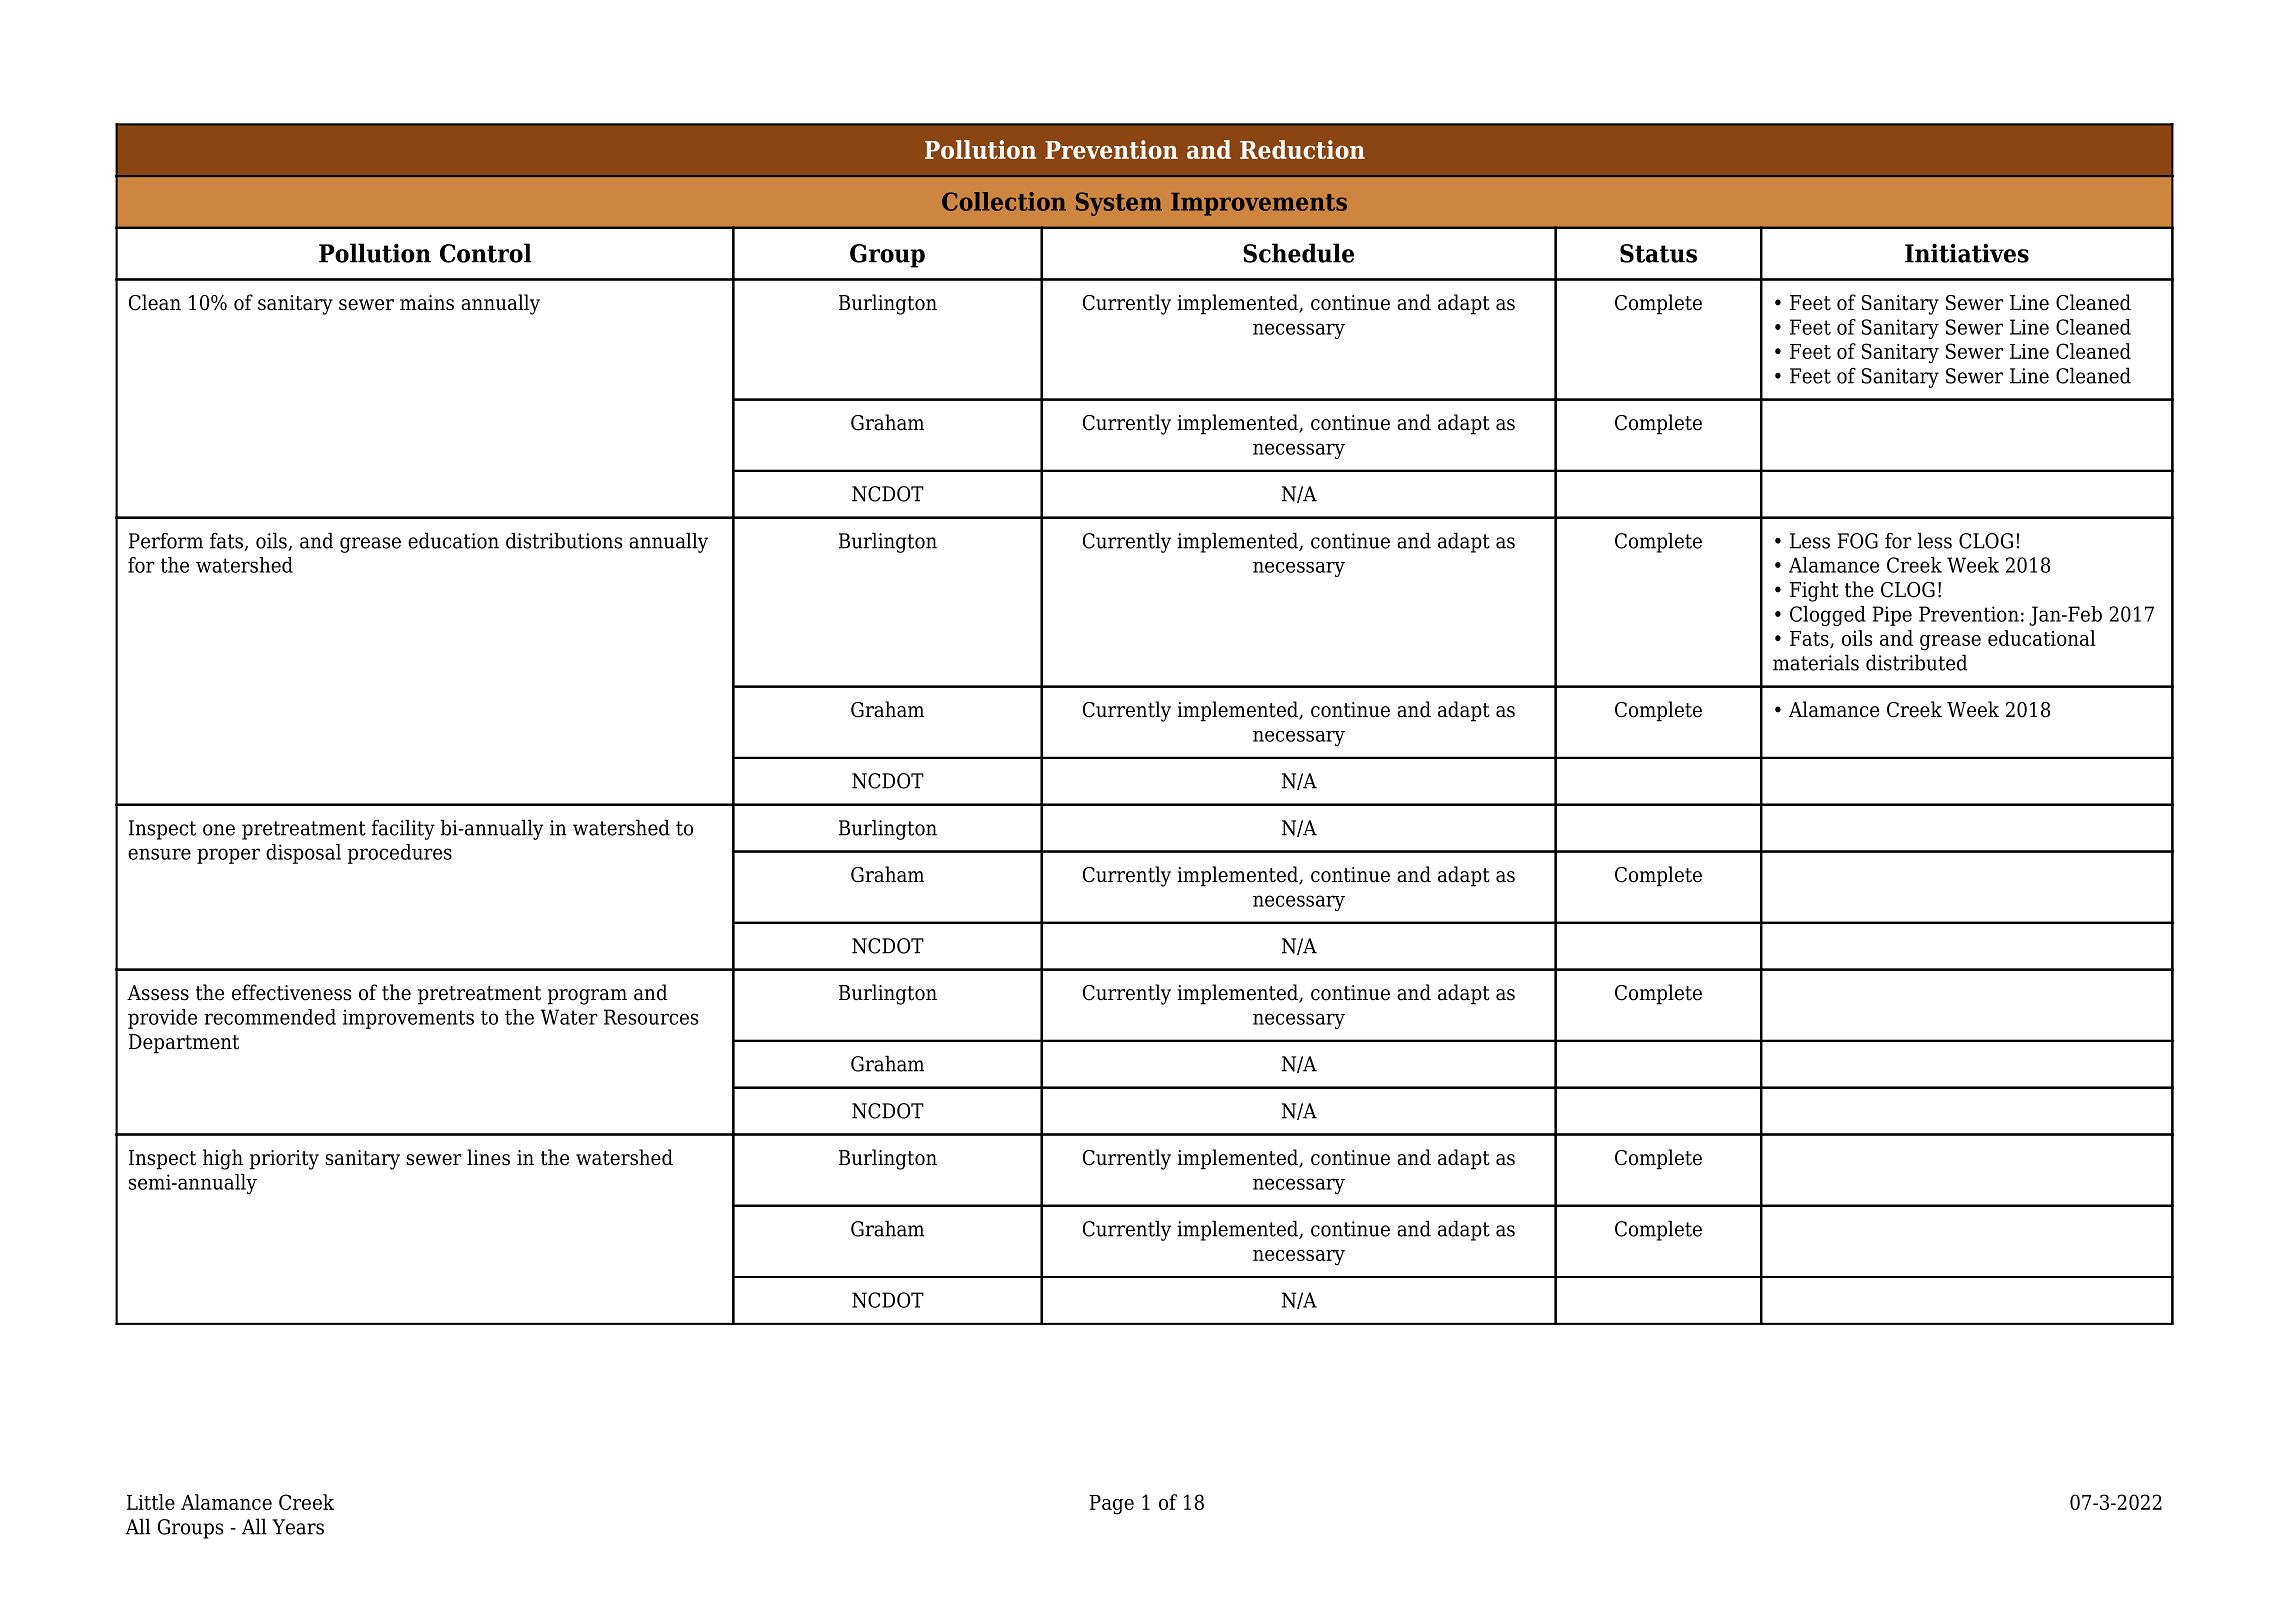 The image size is (2289, 1619). I want to click on recommended, so click(270, 1017).
